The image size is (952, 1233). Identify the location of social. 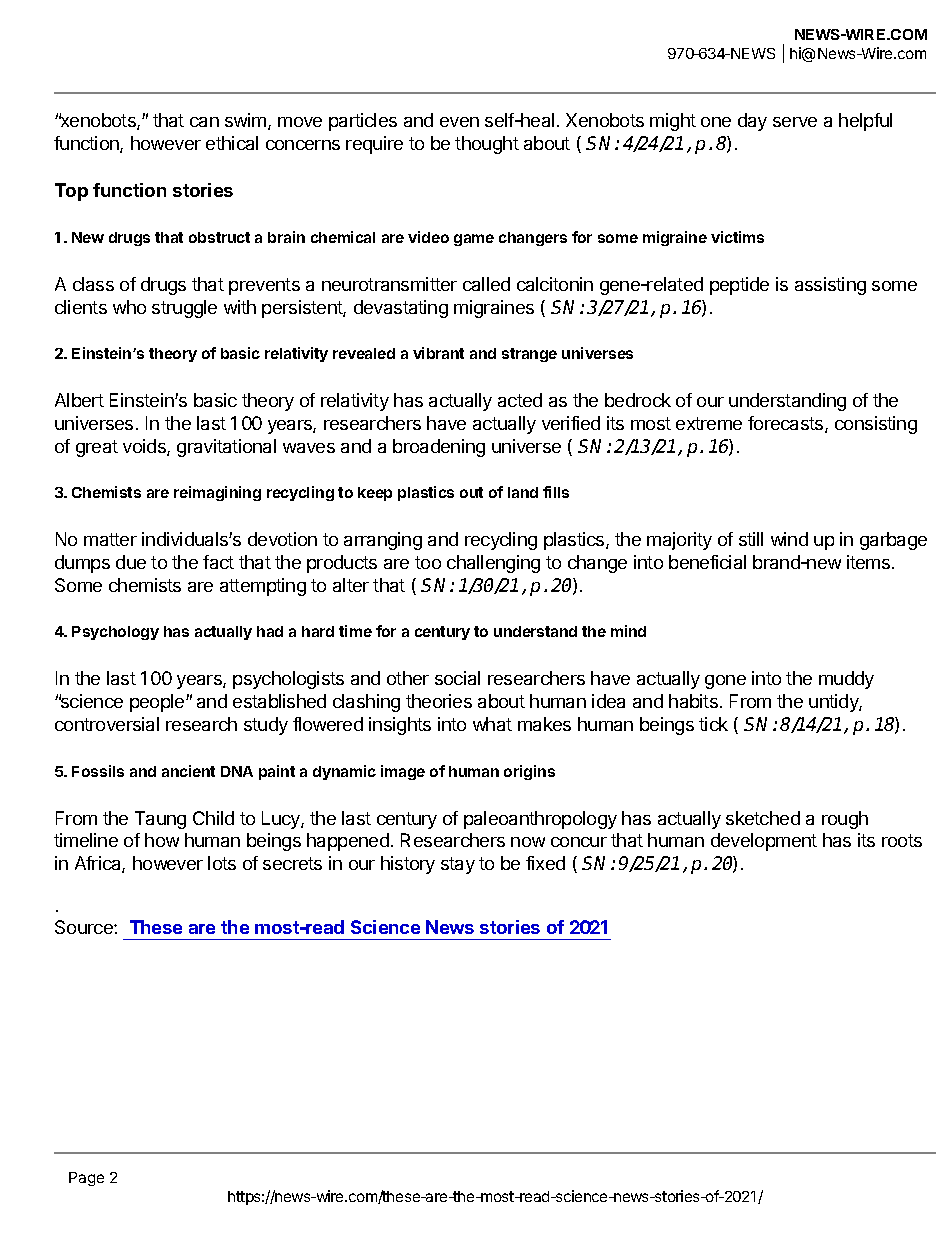
(457, 678).
